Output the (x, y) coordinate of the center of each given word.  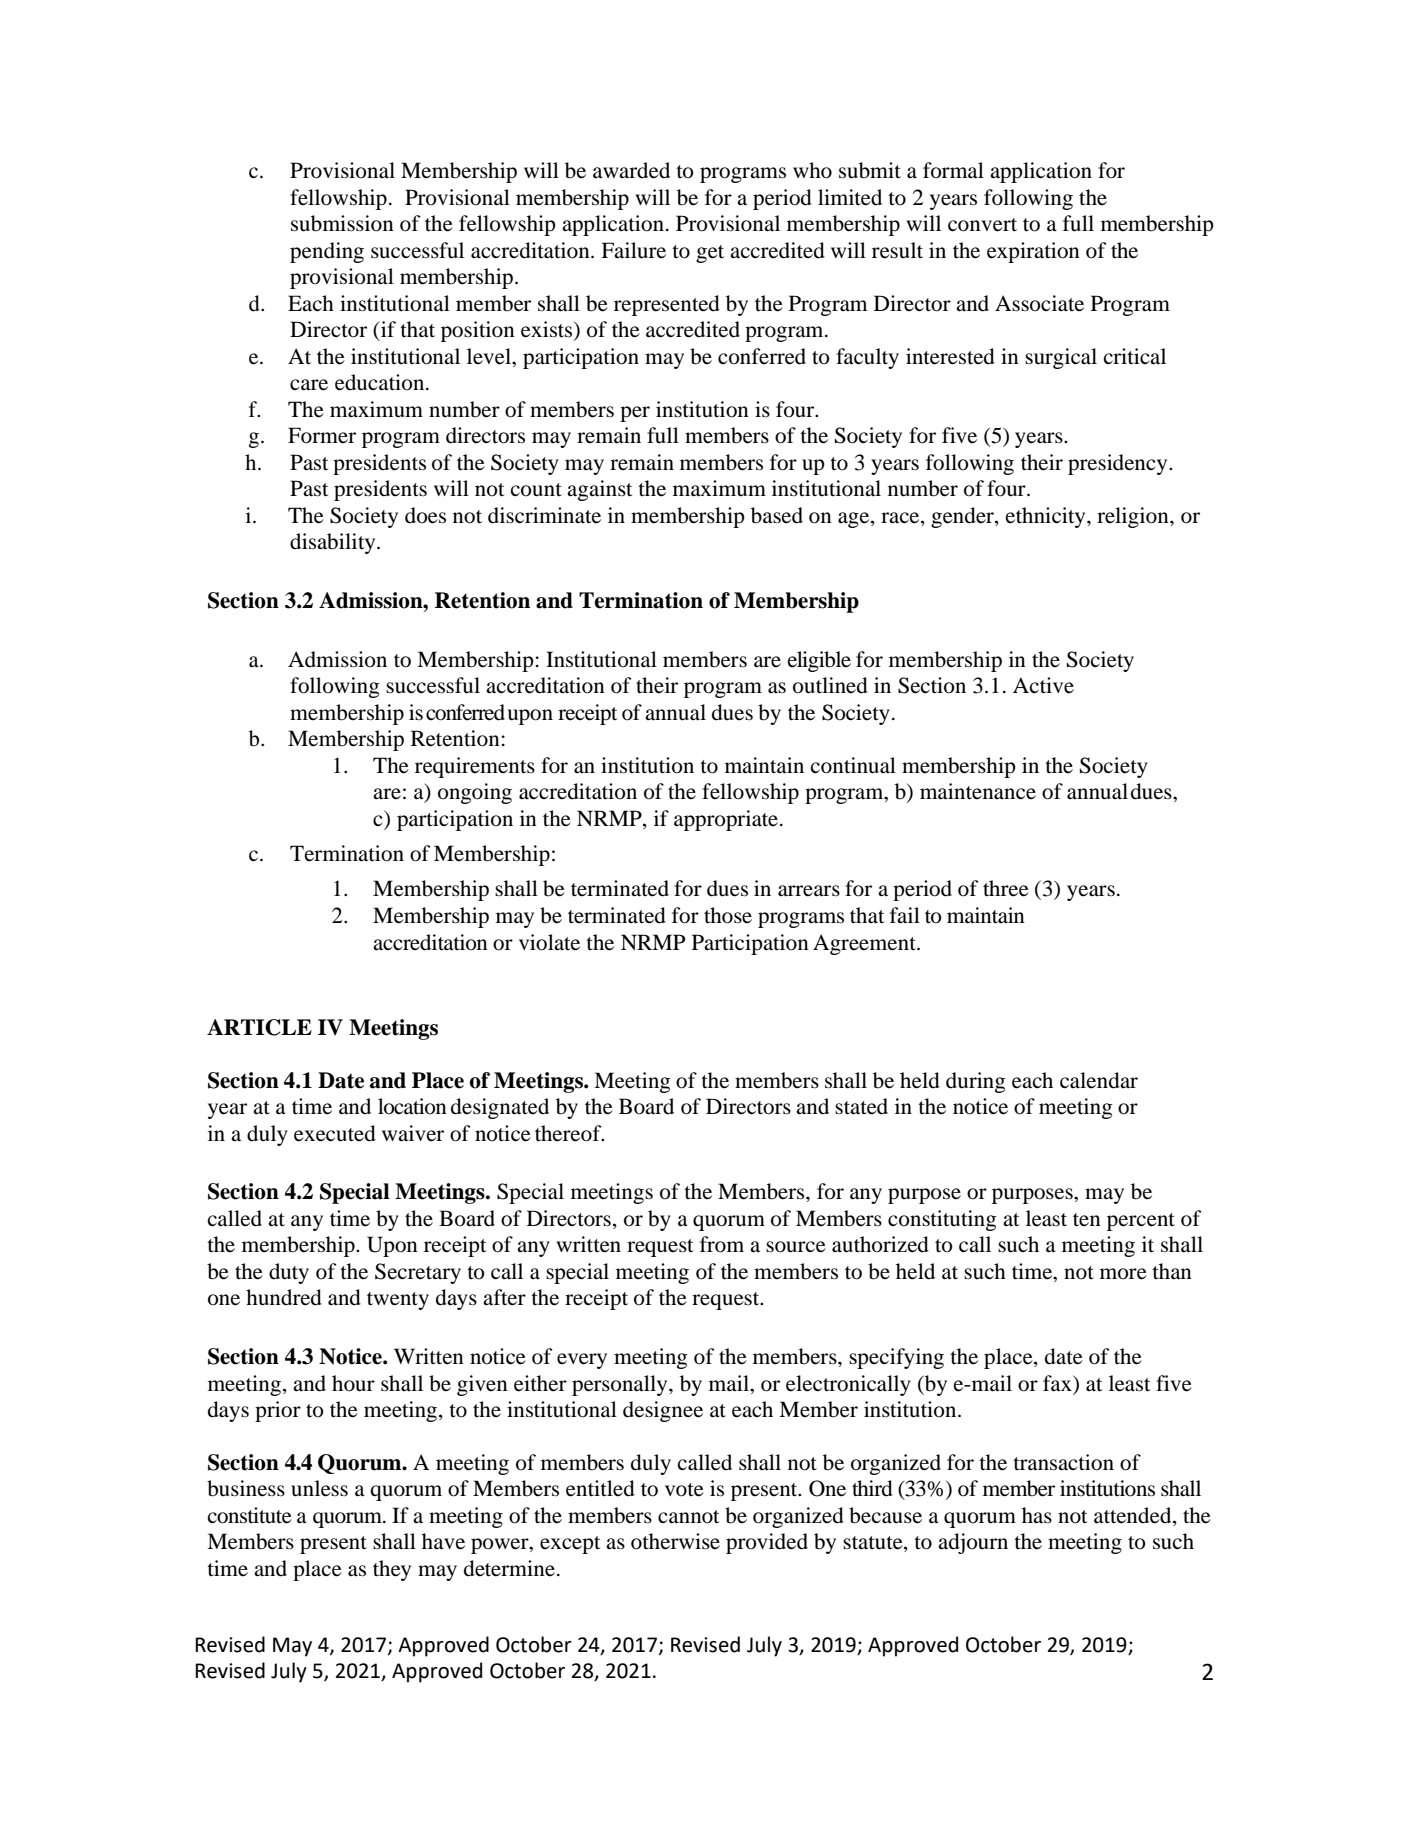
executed (335, 1133)
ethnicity (1047, 517)
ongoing (475, 793)
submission (342, 223)
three (1006, 888)
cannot (689, 1517)
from (722, 1244)
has (1037, 1515)
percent (1141, 1222)
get (710, 254)
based (777, 515)
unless (319, 1488)
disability (334, 543)
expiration (1033, 252)
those (728, 915)
